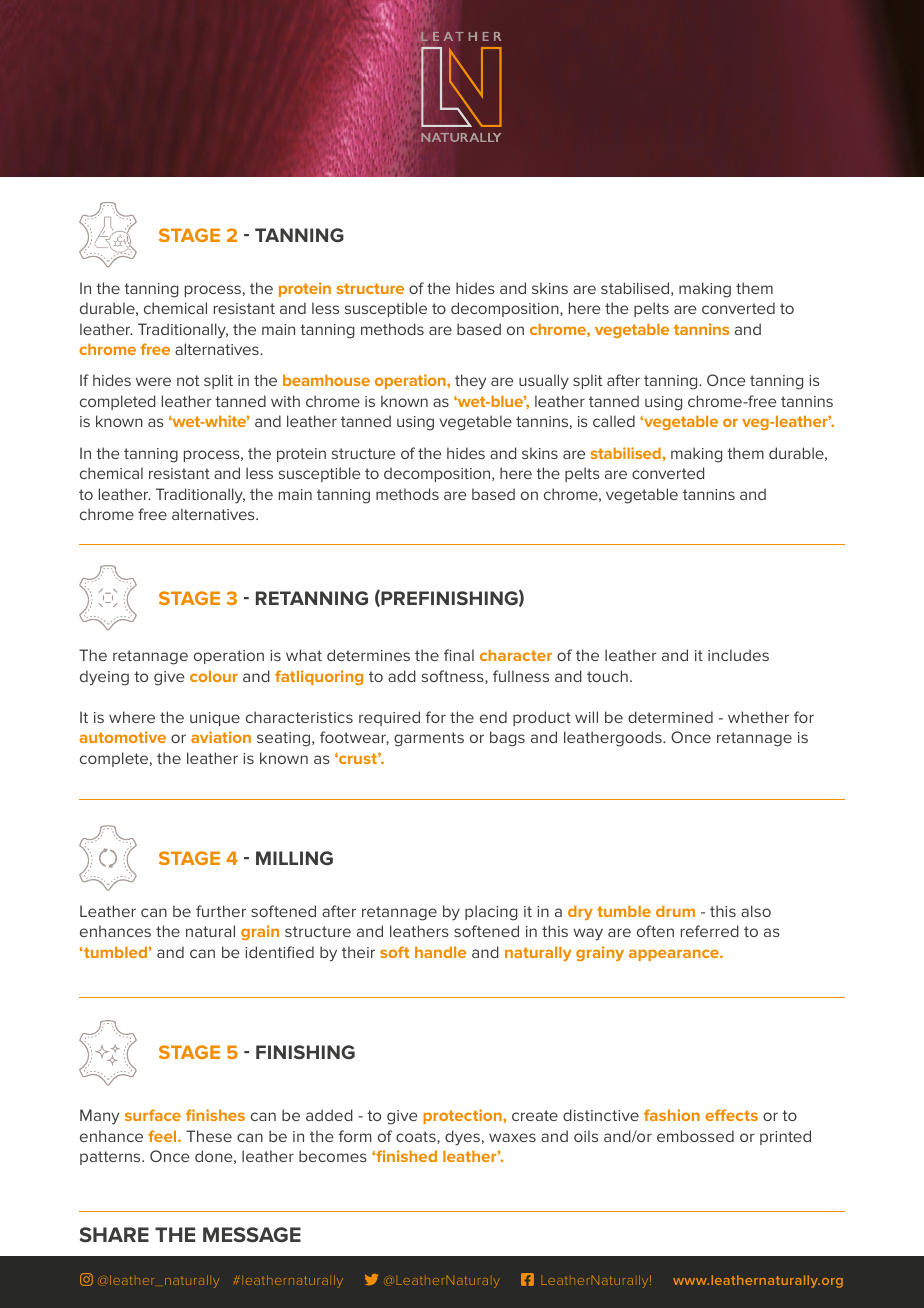 This image has height=1308, width=924. Describe the element at coordinates (371, 1279) in the image. I see `TWITTER` at that location.
